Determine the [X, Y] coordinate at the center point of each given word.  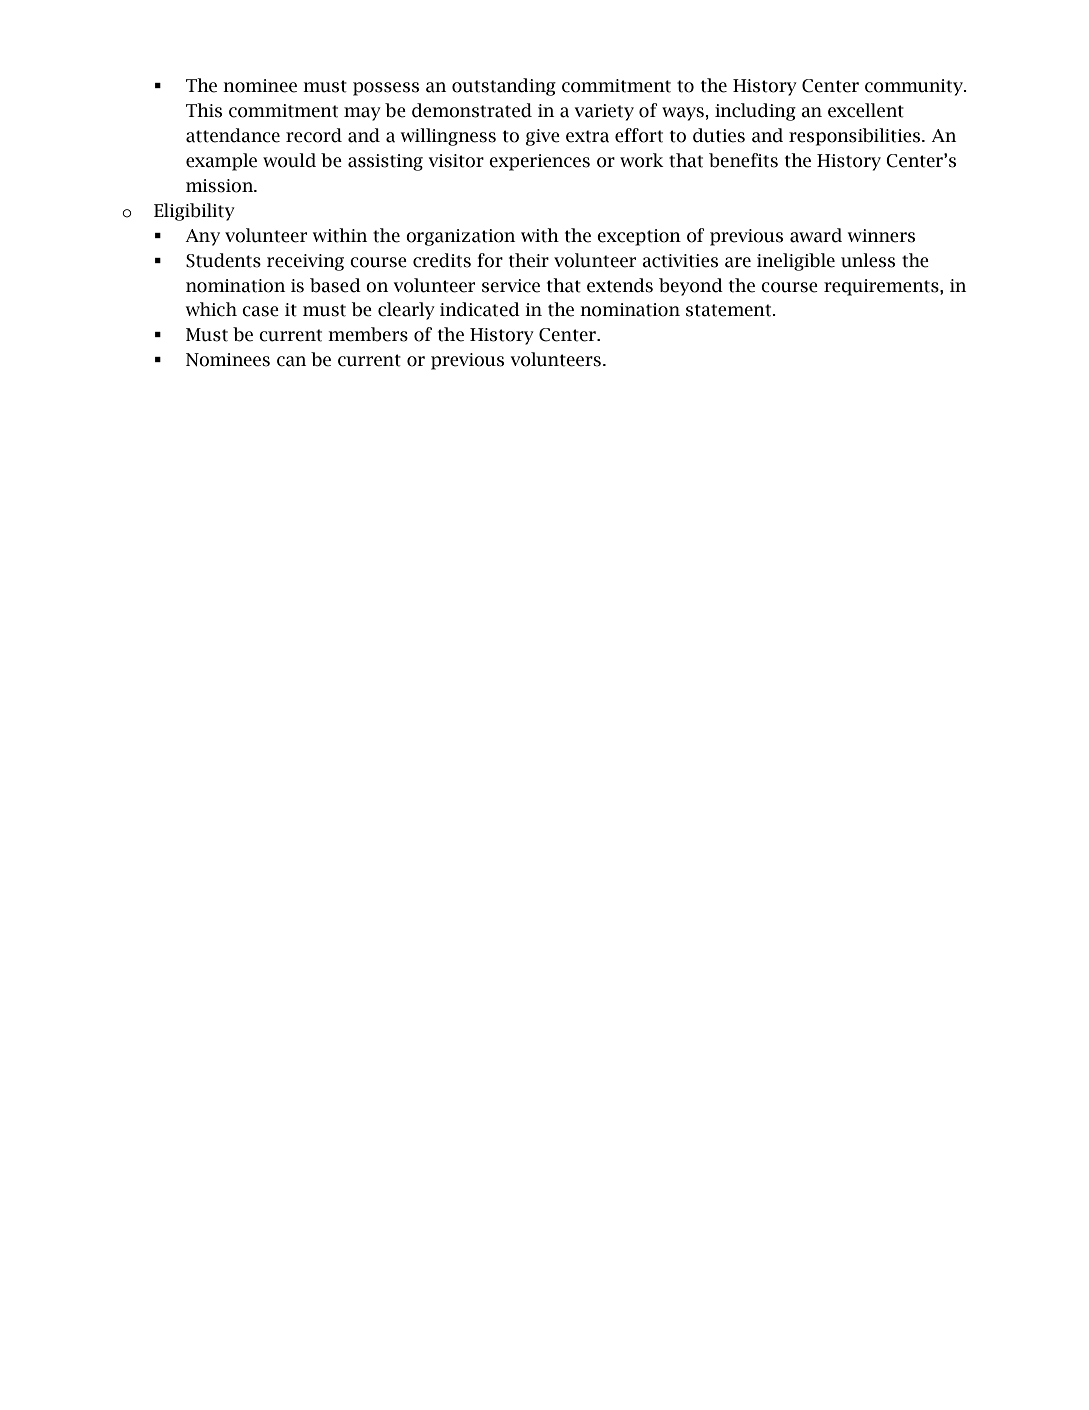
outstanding [504, 87]
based [335, 285]
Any [202, 237]
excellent [866, 110]
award [816, 235]
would [289, 160]
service [511, 286]
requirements [882, 287]
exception [639, 237]
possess [386, 89]
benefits [743, 160]
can [291, 361]
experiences [539, 162]
